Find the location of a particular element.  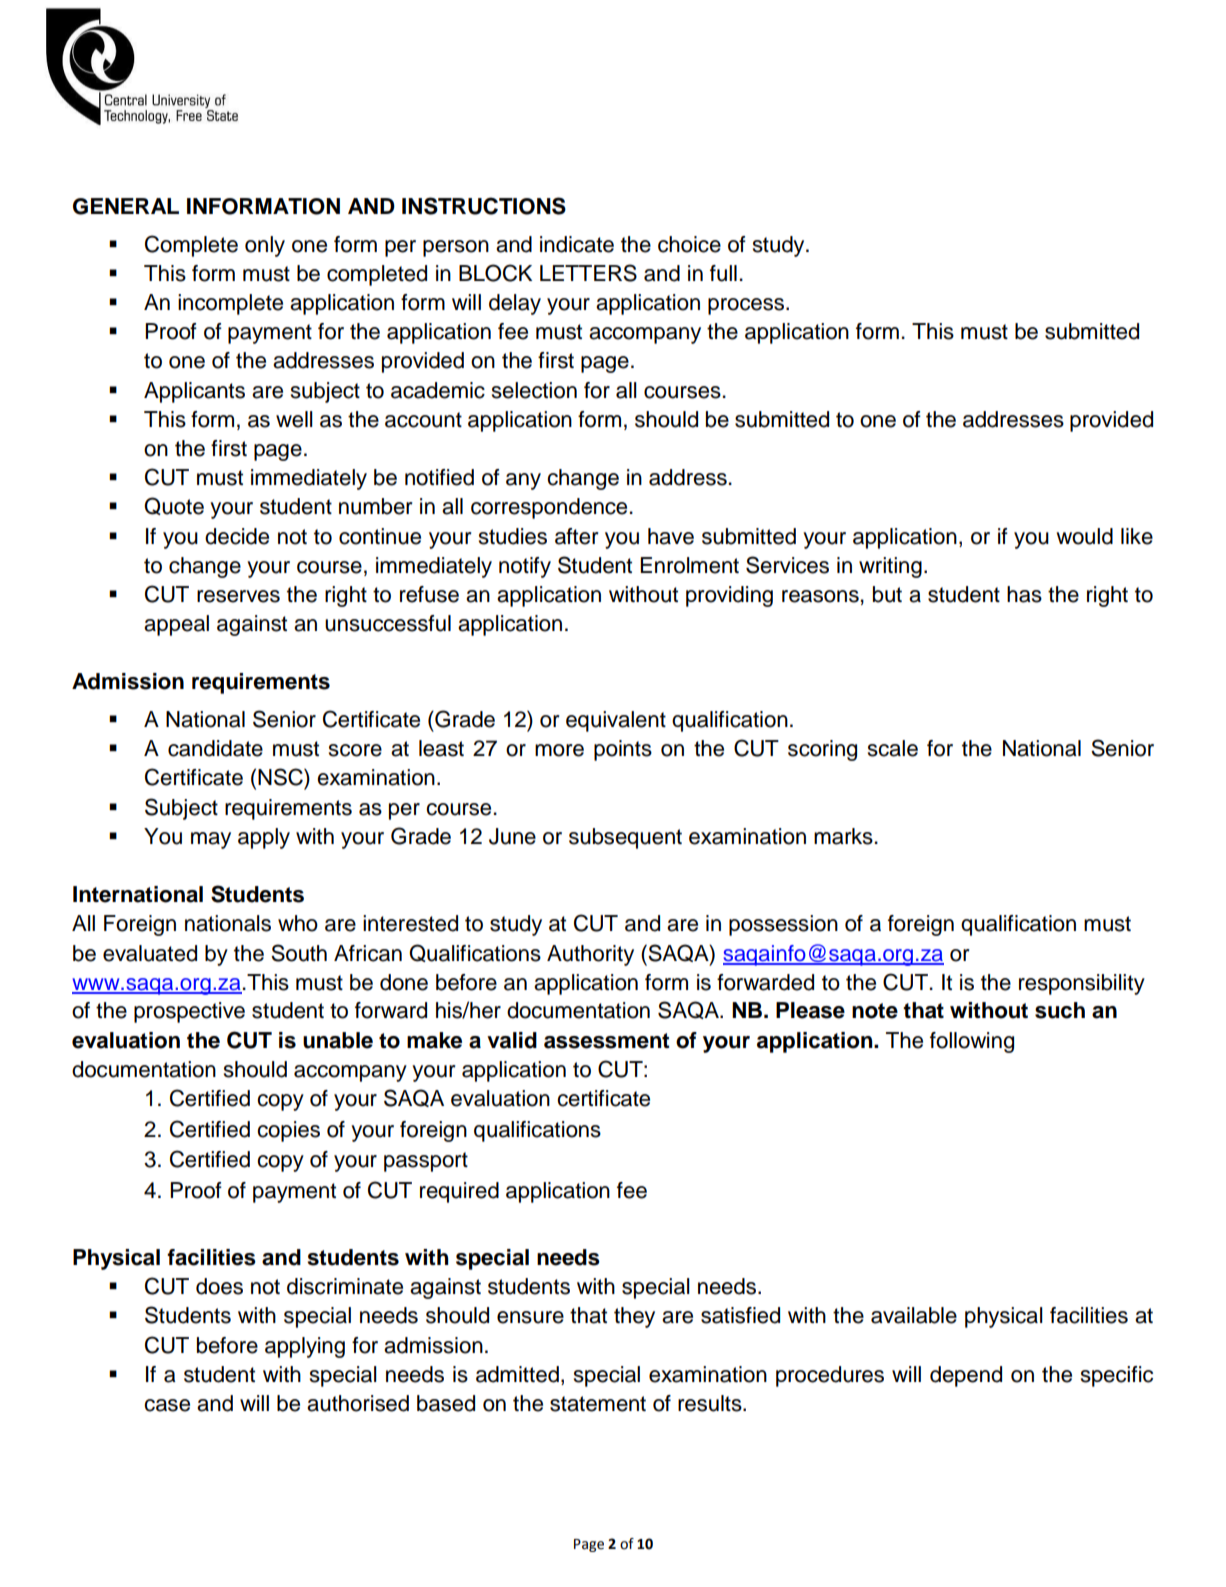

subsequent is located at coordinates (625, 838).
